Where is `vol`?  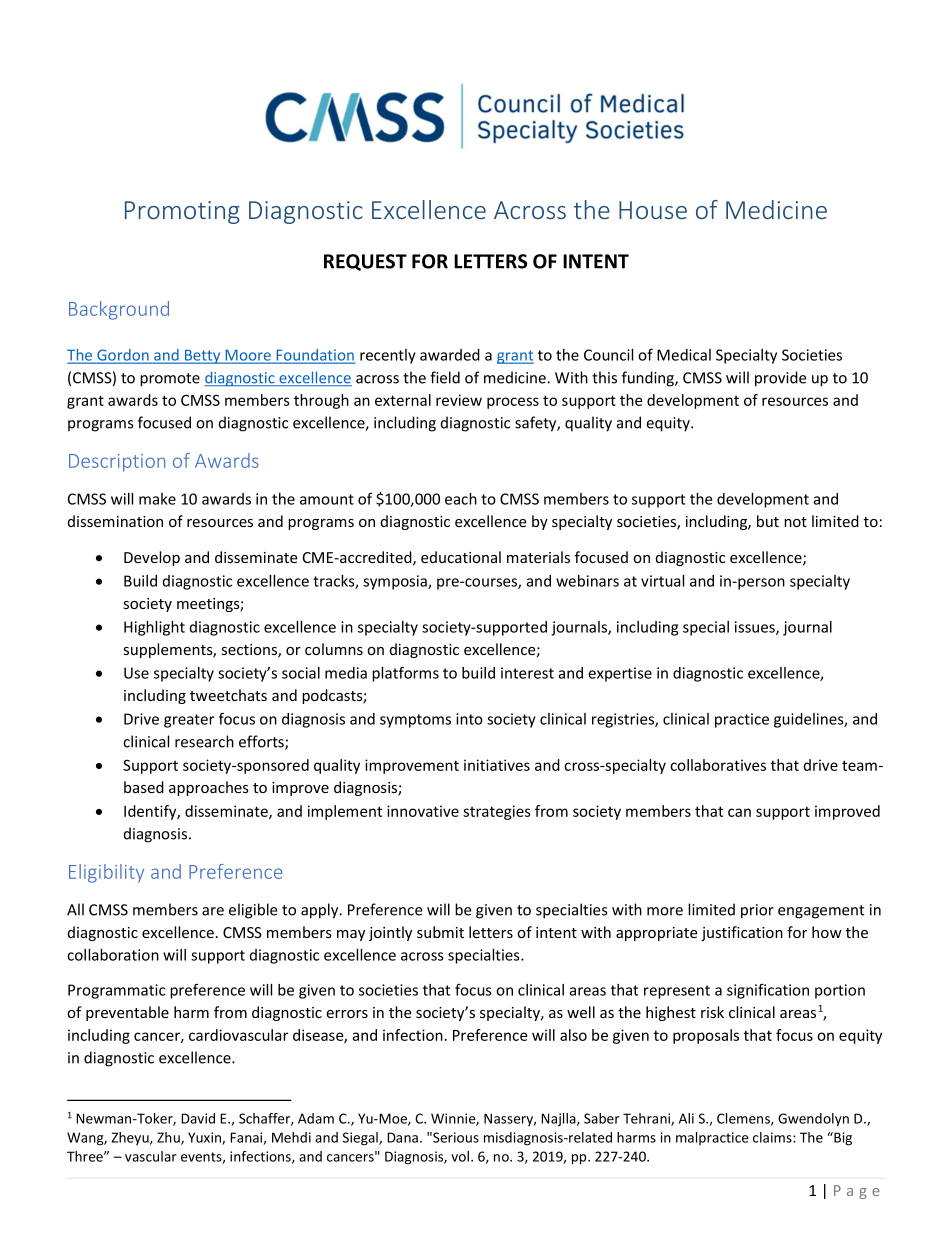 vol is located at coordinates (460, 1156).
